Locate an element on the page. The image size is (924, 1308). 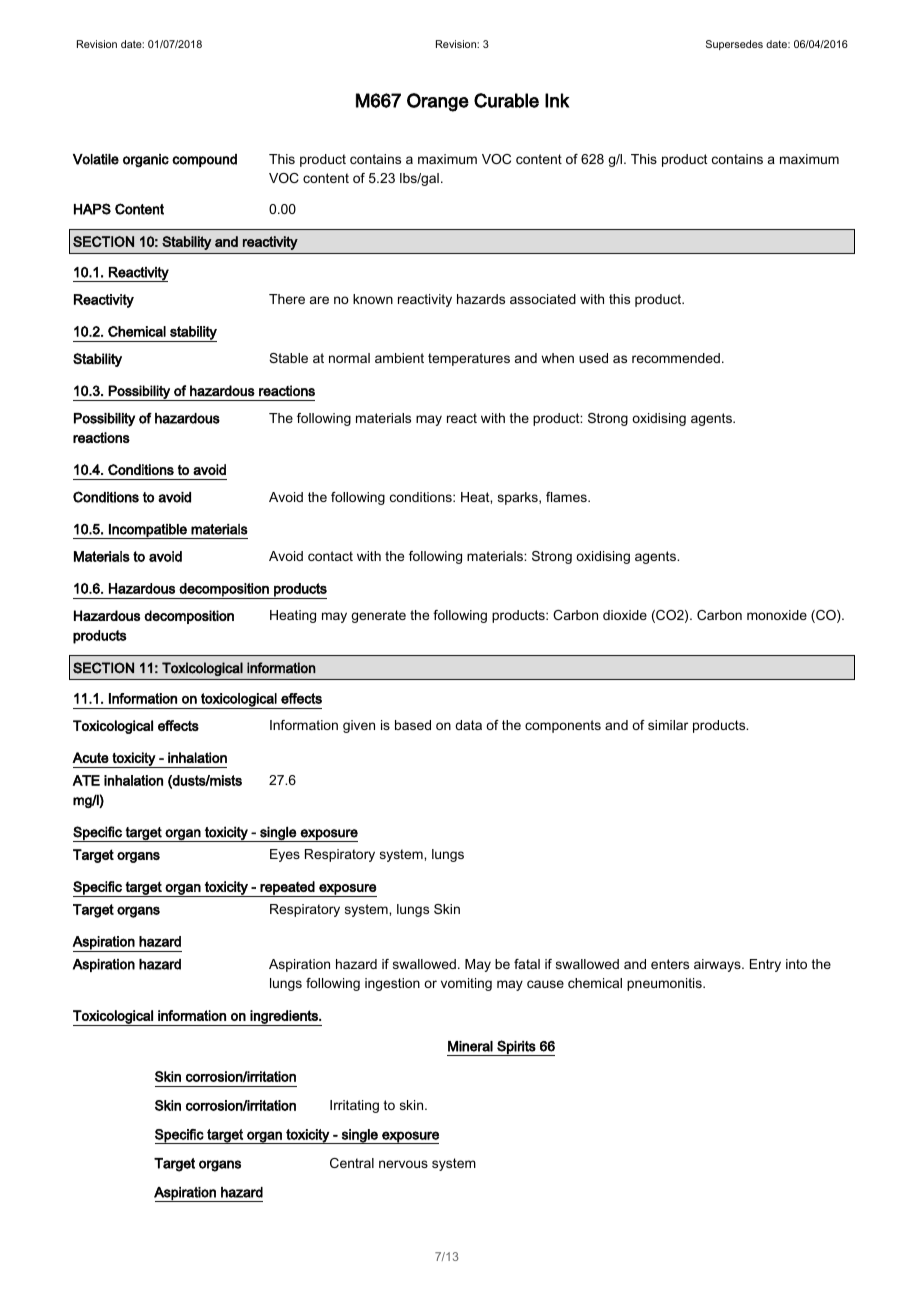
Incompatible is located at coordinates (148, 531).
